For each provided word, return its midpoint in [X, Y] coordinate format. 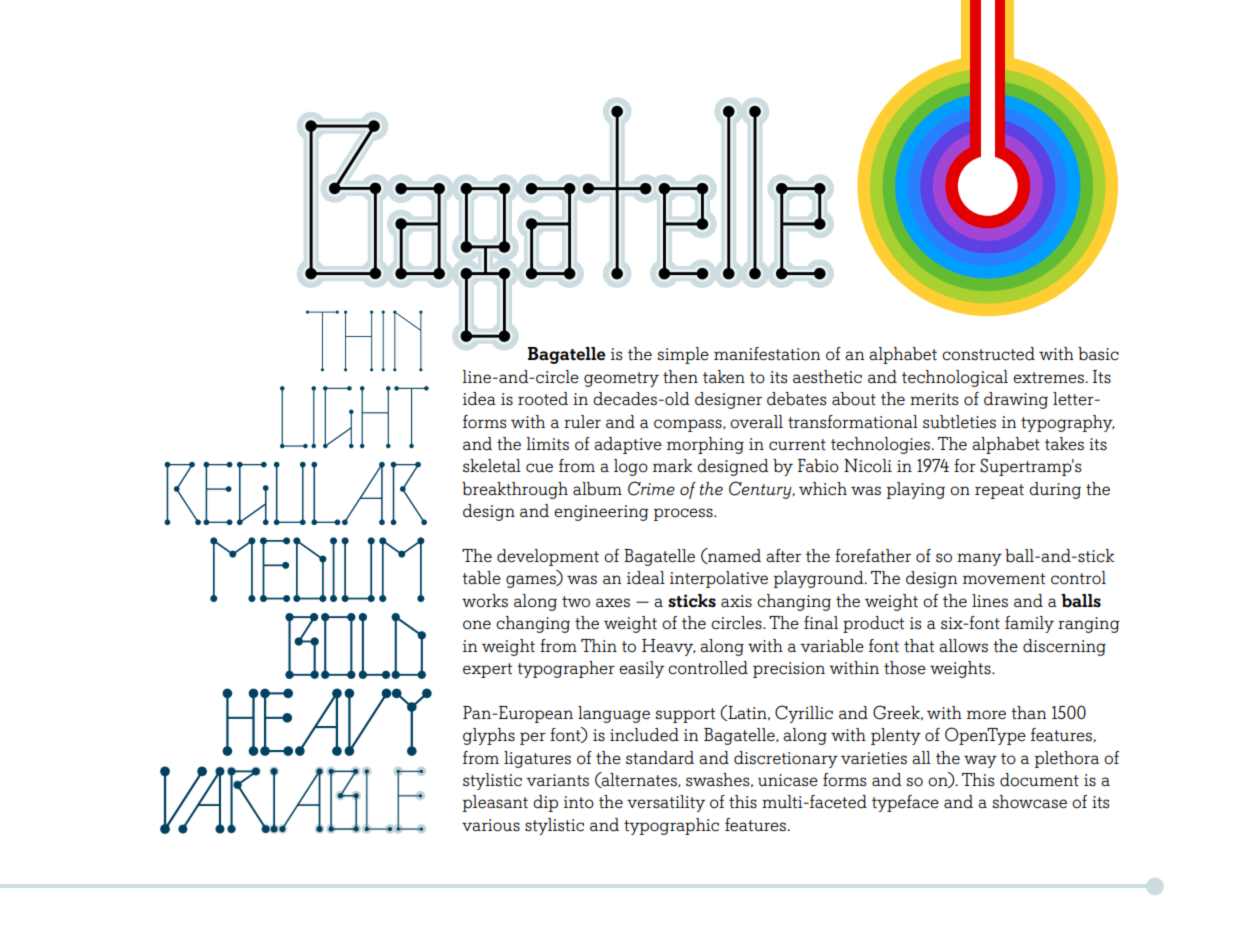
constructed [988, 354]
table [481, 578]
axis [736, 601]
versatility [666, 803]
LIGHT [354, 417]
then [680, 377]
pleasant [495, 803]
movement [1004, 579]
